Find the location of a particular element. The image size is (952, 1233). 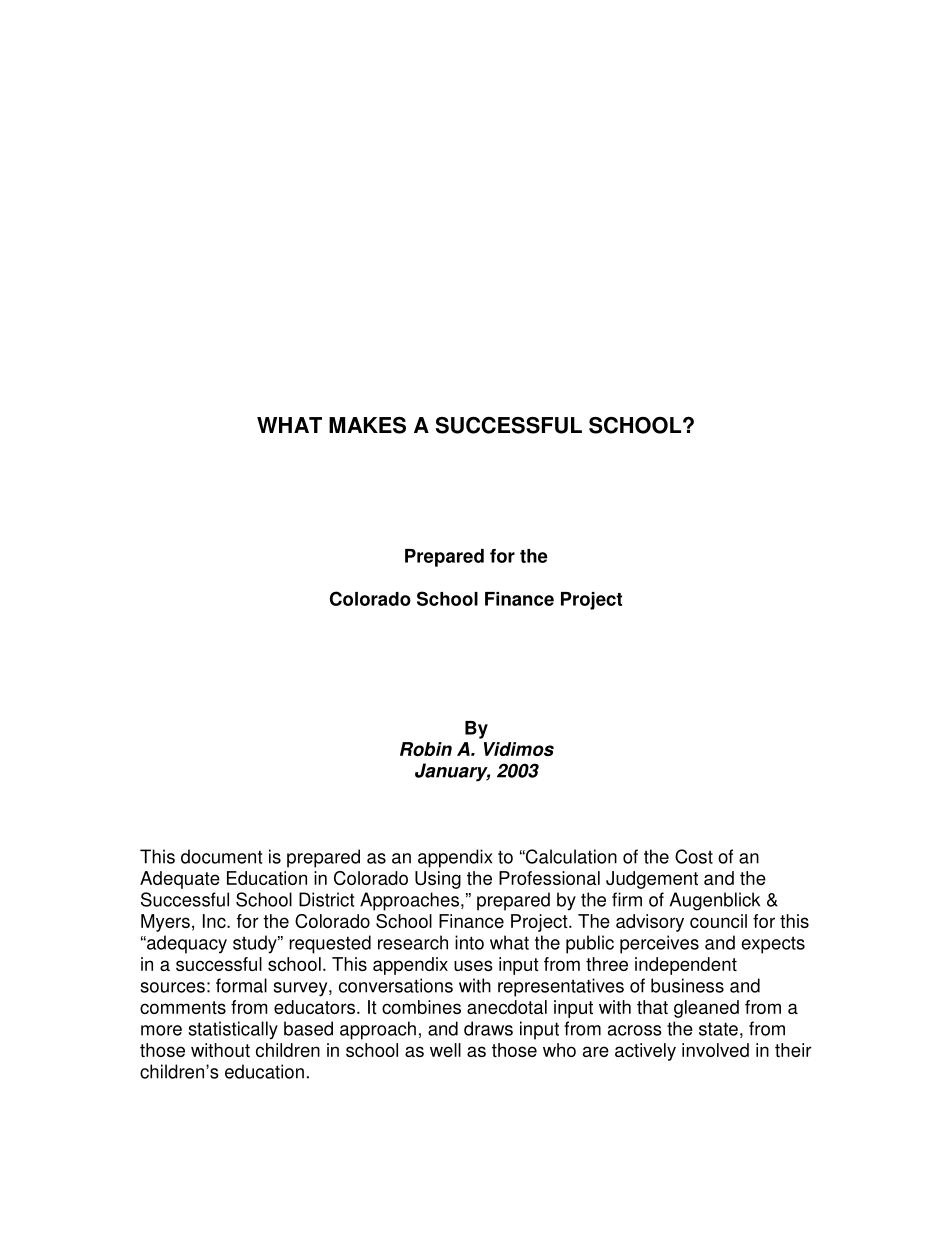

state is located at coordinates (718, 1029).
